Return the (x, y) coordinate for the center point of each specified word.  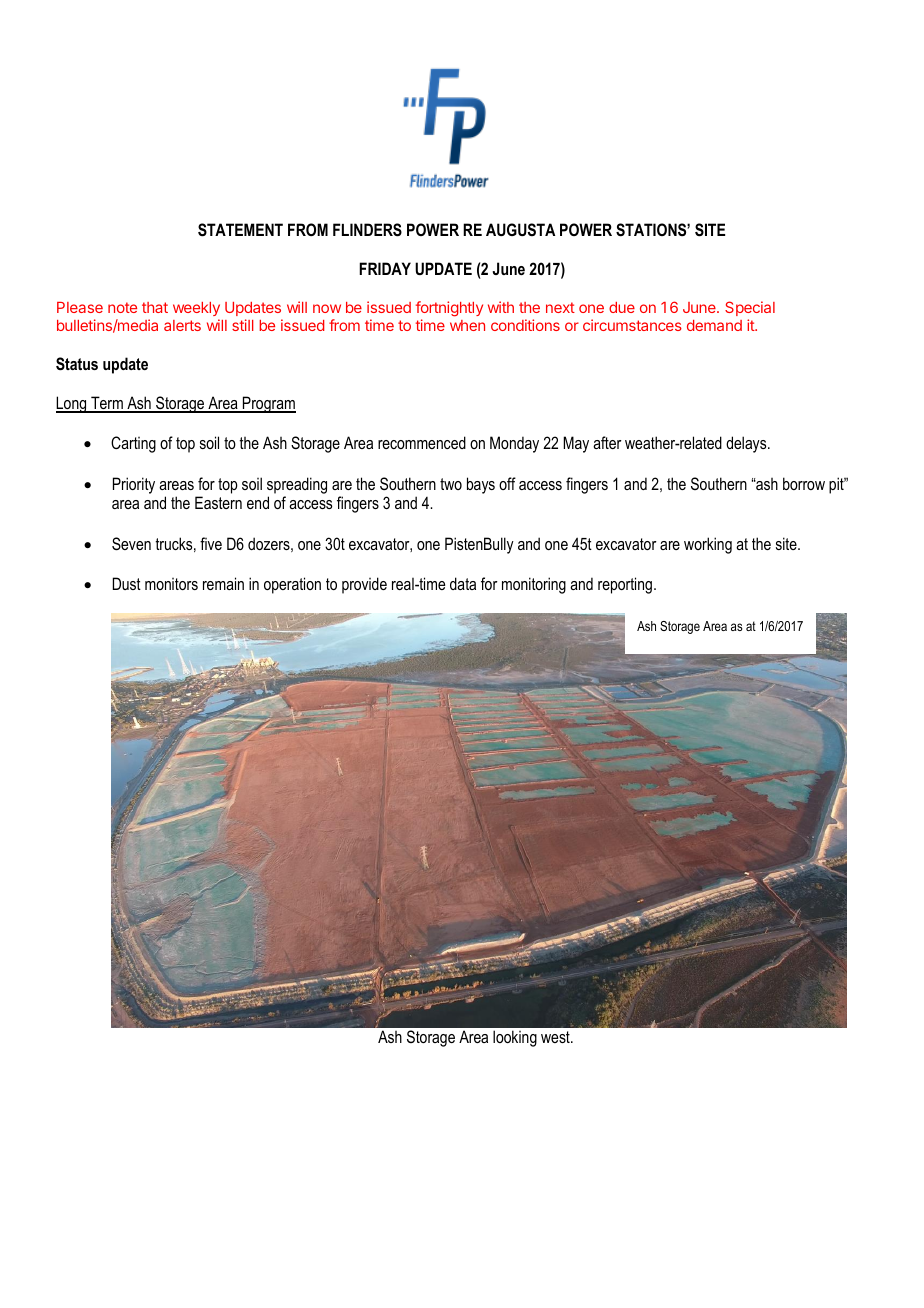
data (463, 583)
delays (747, 444)
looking (515, 1038)
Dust (127, 583)
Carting (133, 444)
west (556, 1037)
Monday (514, 444)
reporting (625, 585)
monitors (171, 584)
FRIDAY (385, 268)
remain (223, 583)
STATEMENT (240, 230)
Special (750, 308)
